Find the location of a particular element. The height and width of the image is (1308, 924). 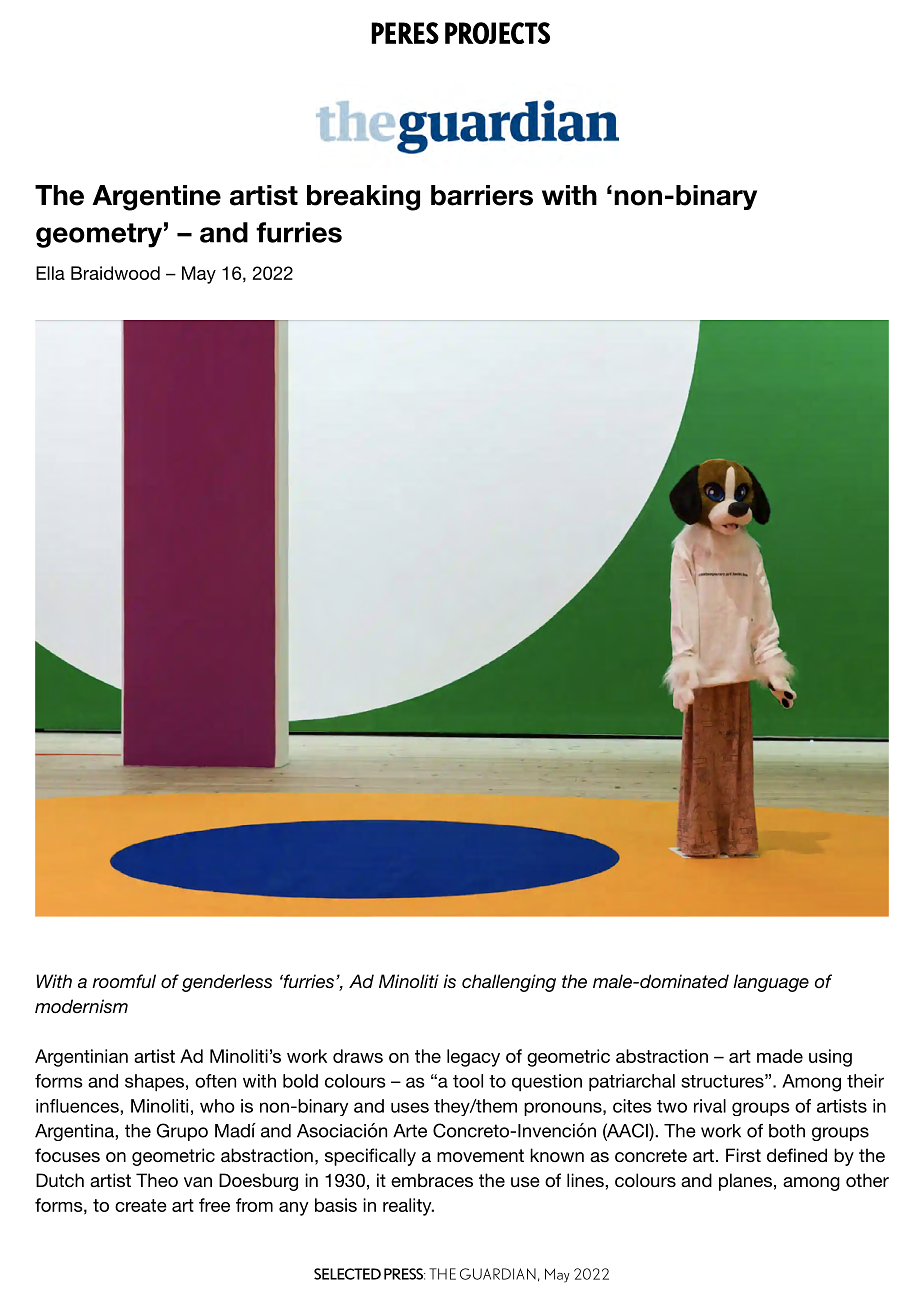

roomful is located at coordinates (124, 981).
